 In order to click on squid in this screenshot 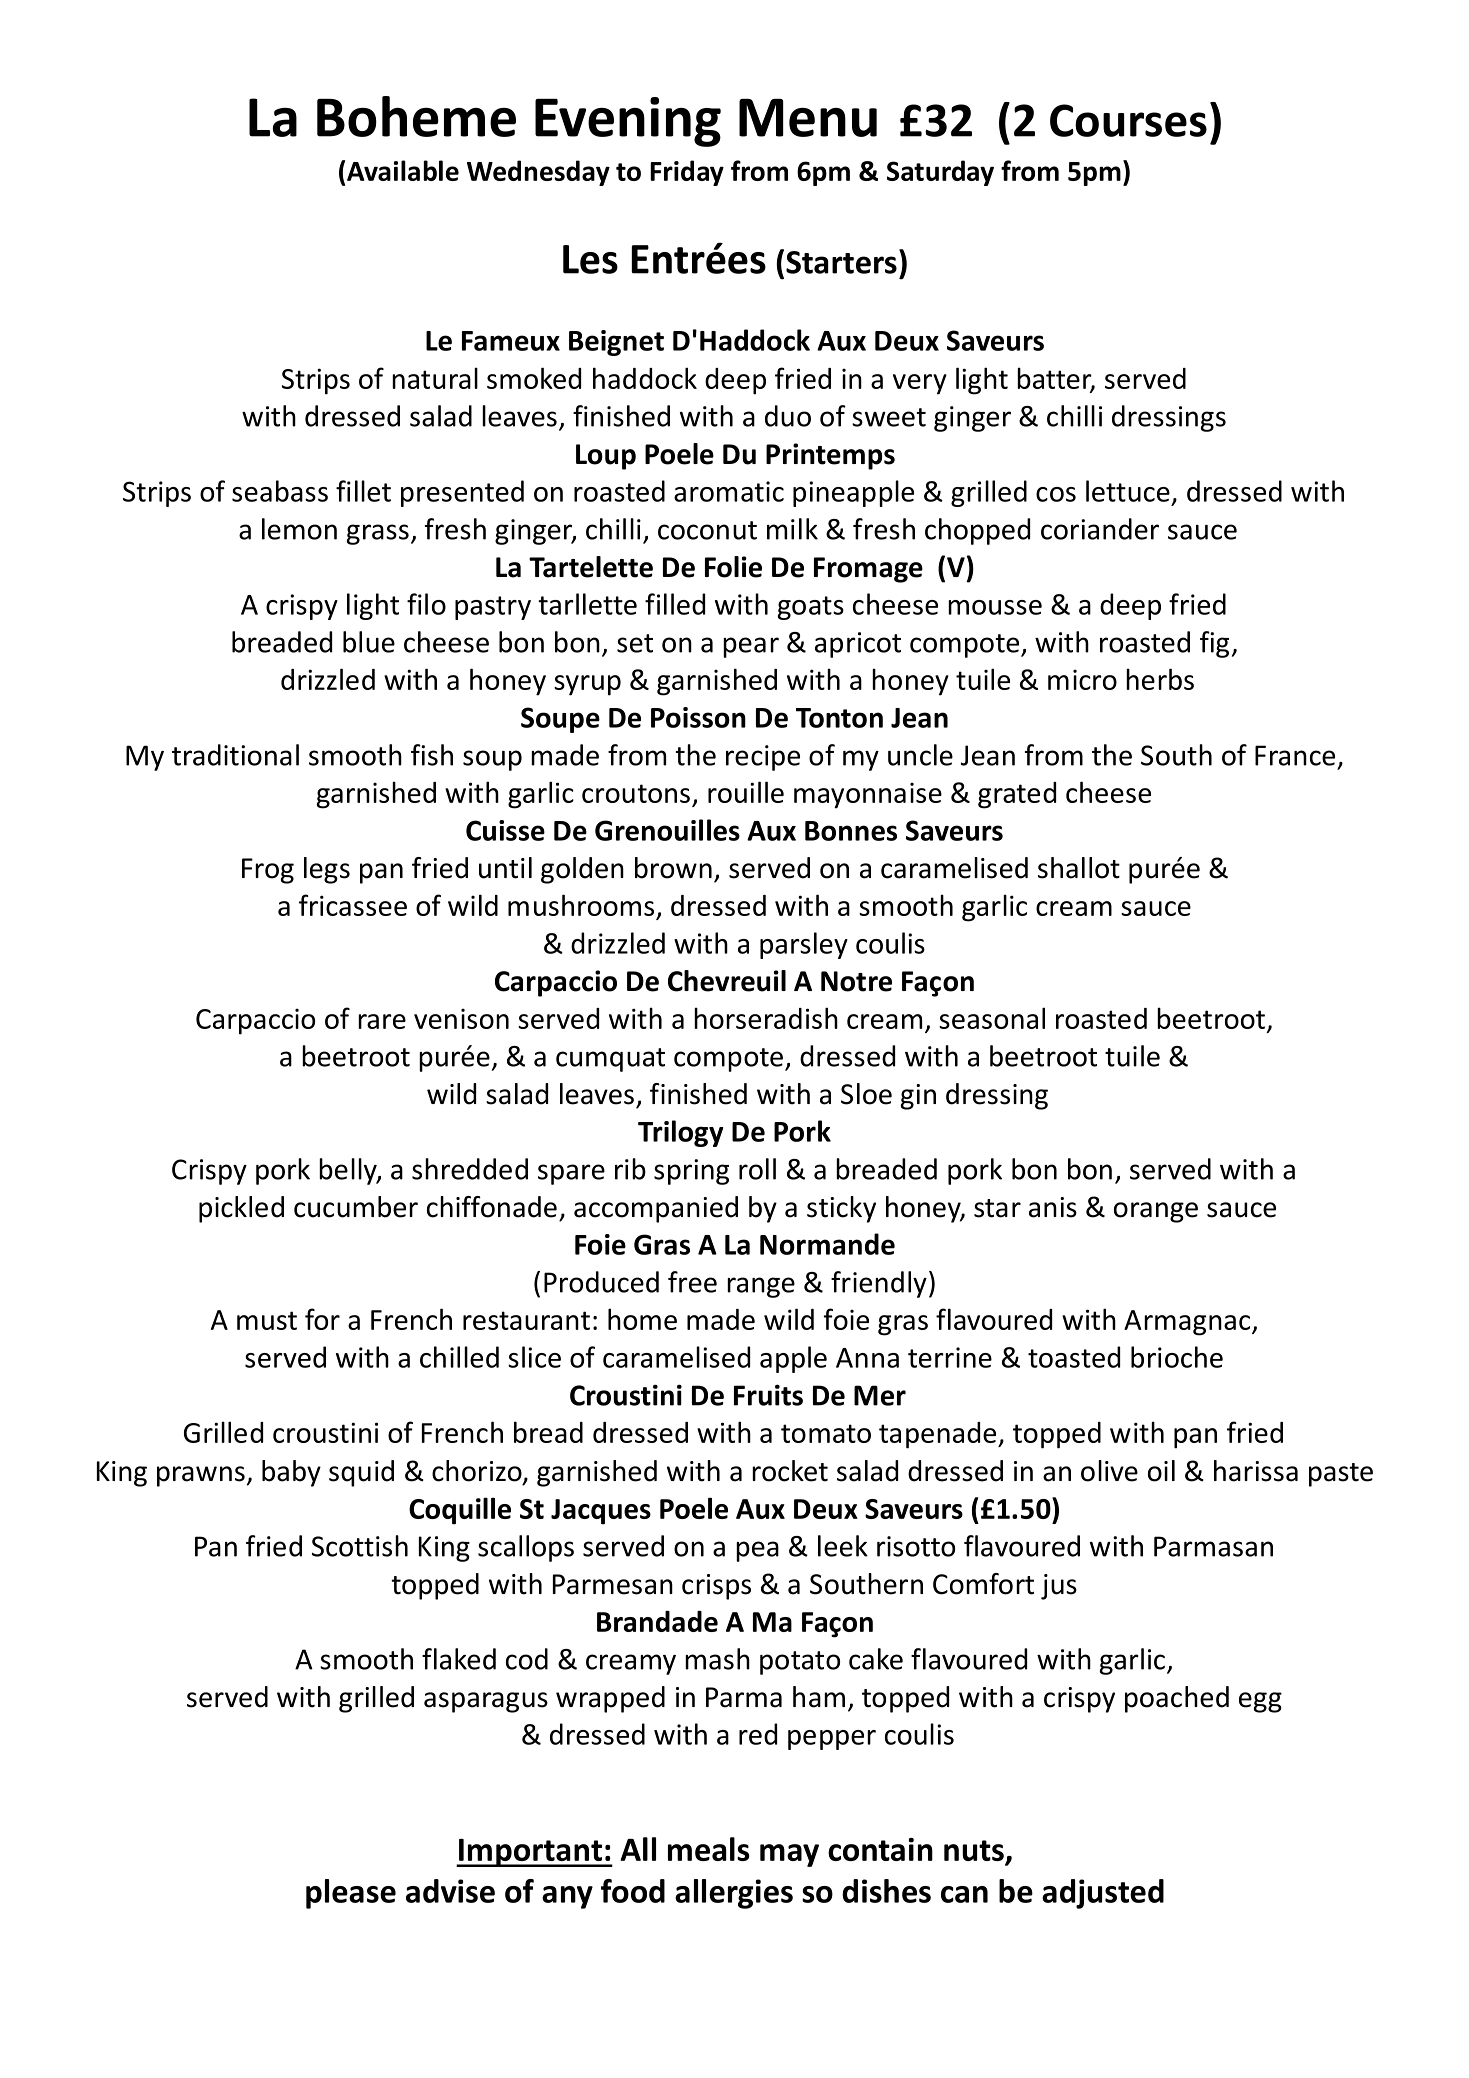, I will do `click(361, 1473)`.
